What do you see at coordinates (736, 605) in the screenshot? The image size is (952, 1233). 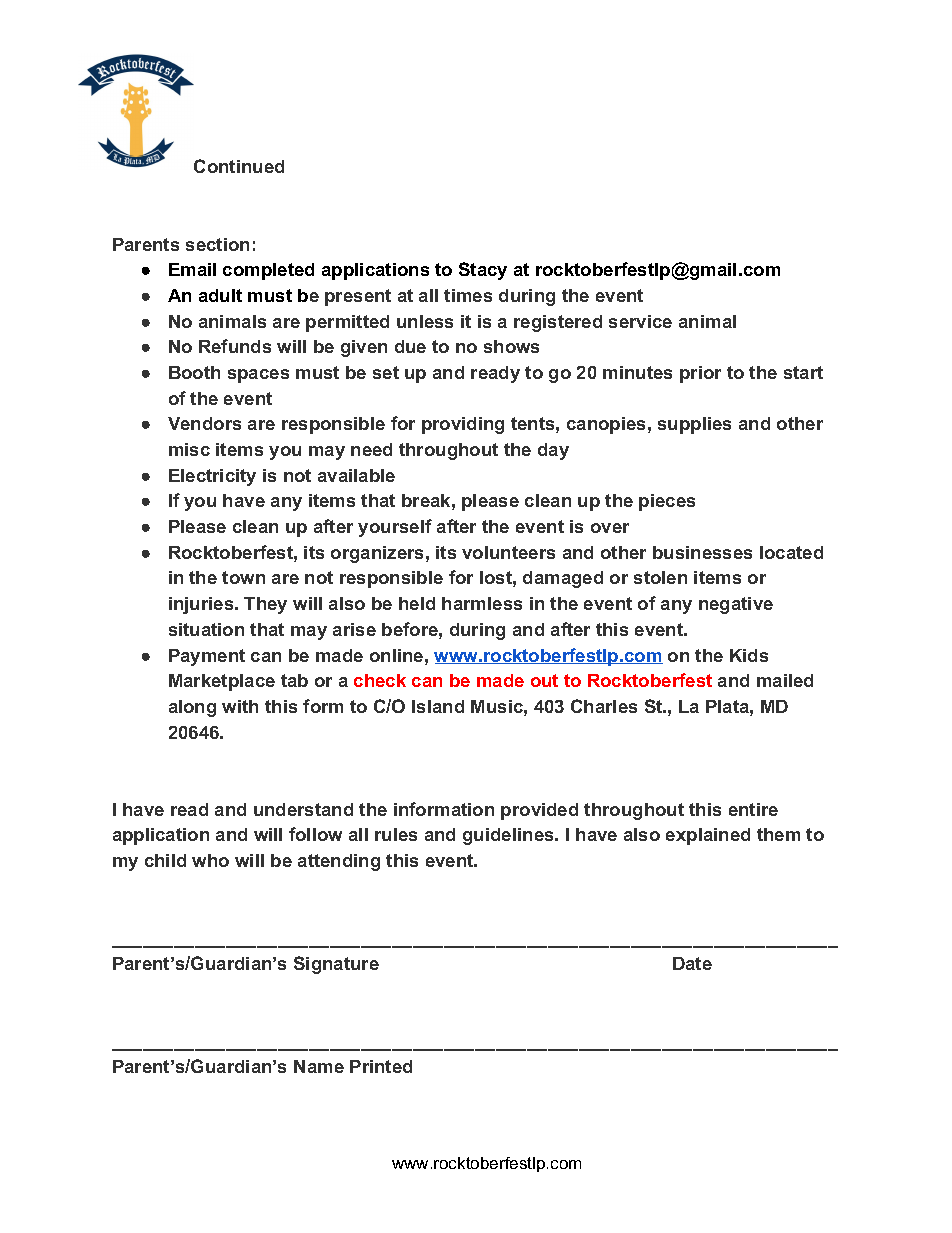 I see `negative` at bounding box center [736, 605].
